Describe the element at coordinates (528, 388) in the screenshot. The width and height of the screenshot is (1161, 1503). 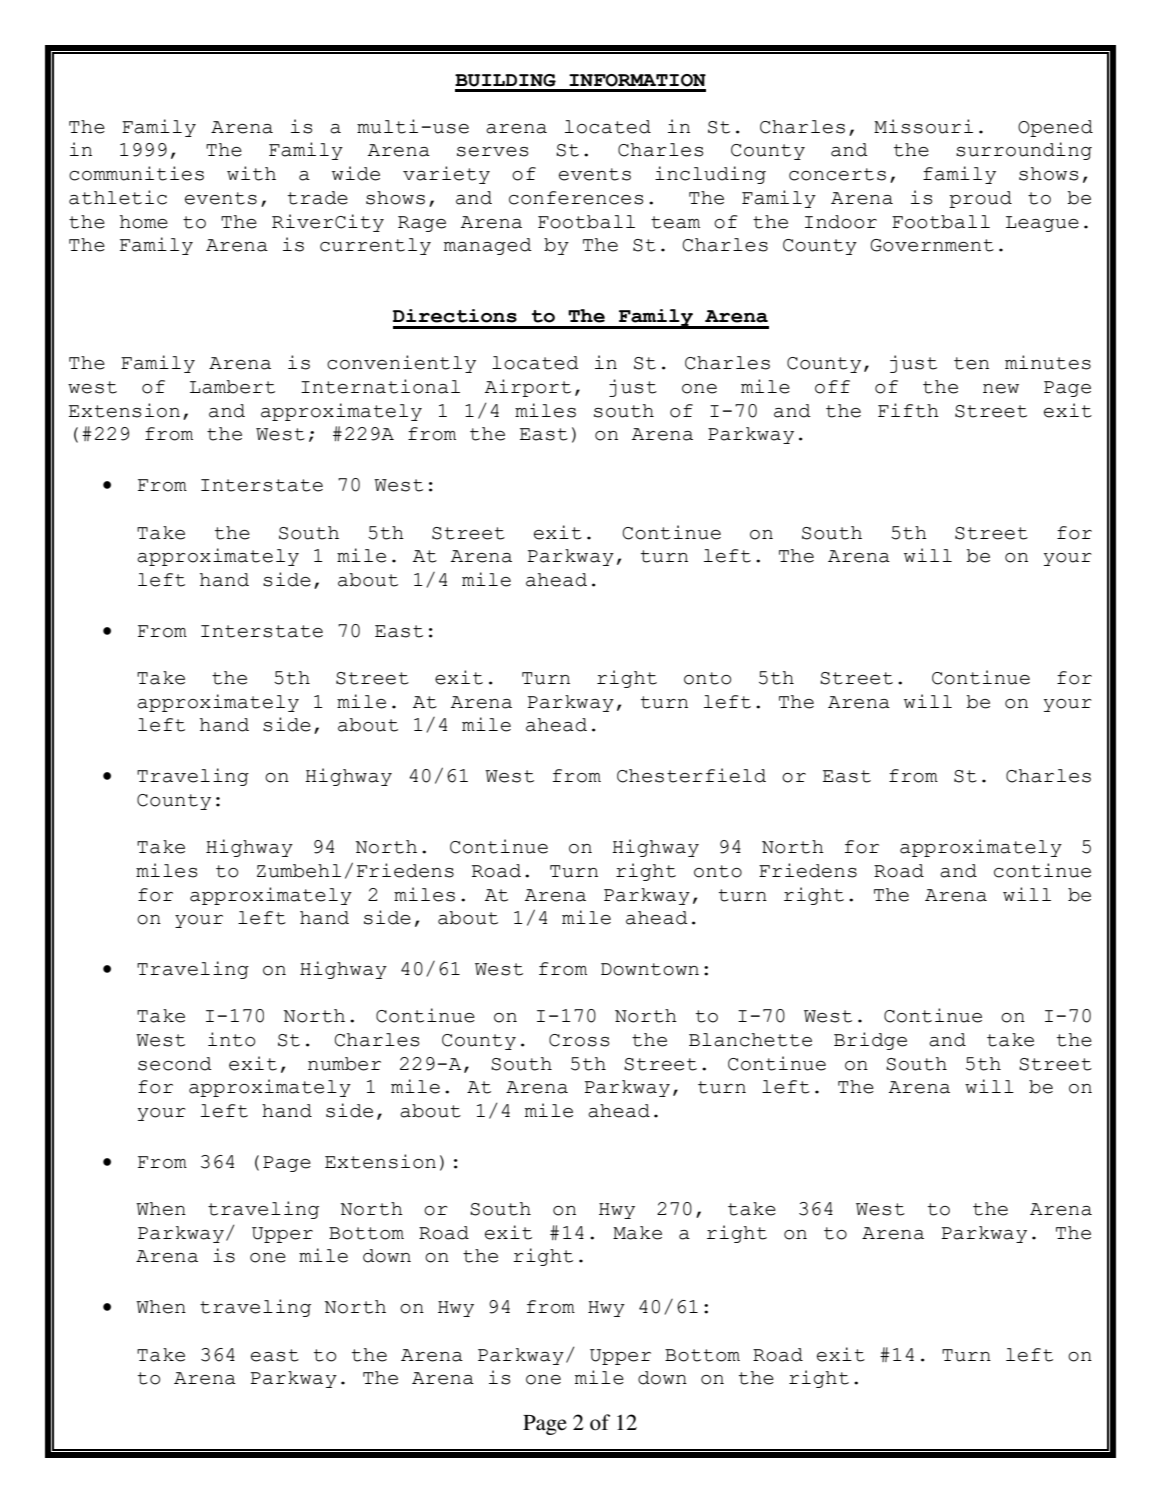
I see `Airport` at that location.
